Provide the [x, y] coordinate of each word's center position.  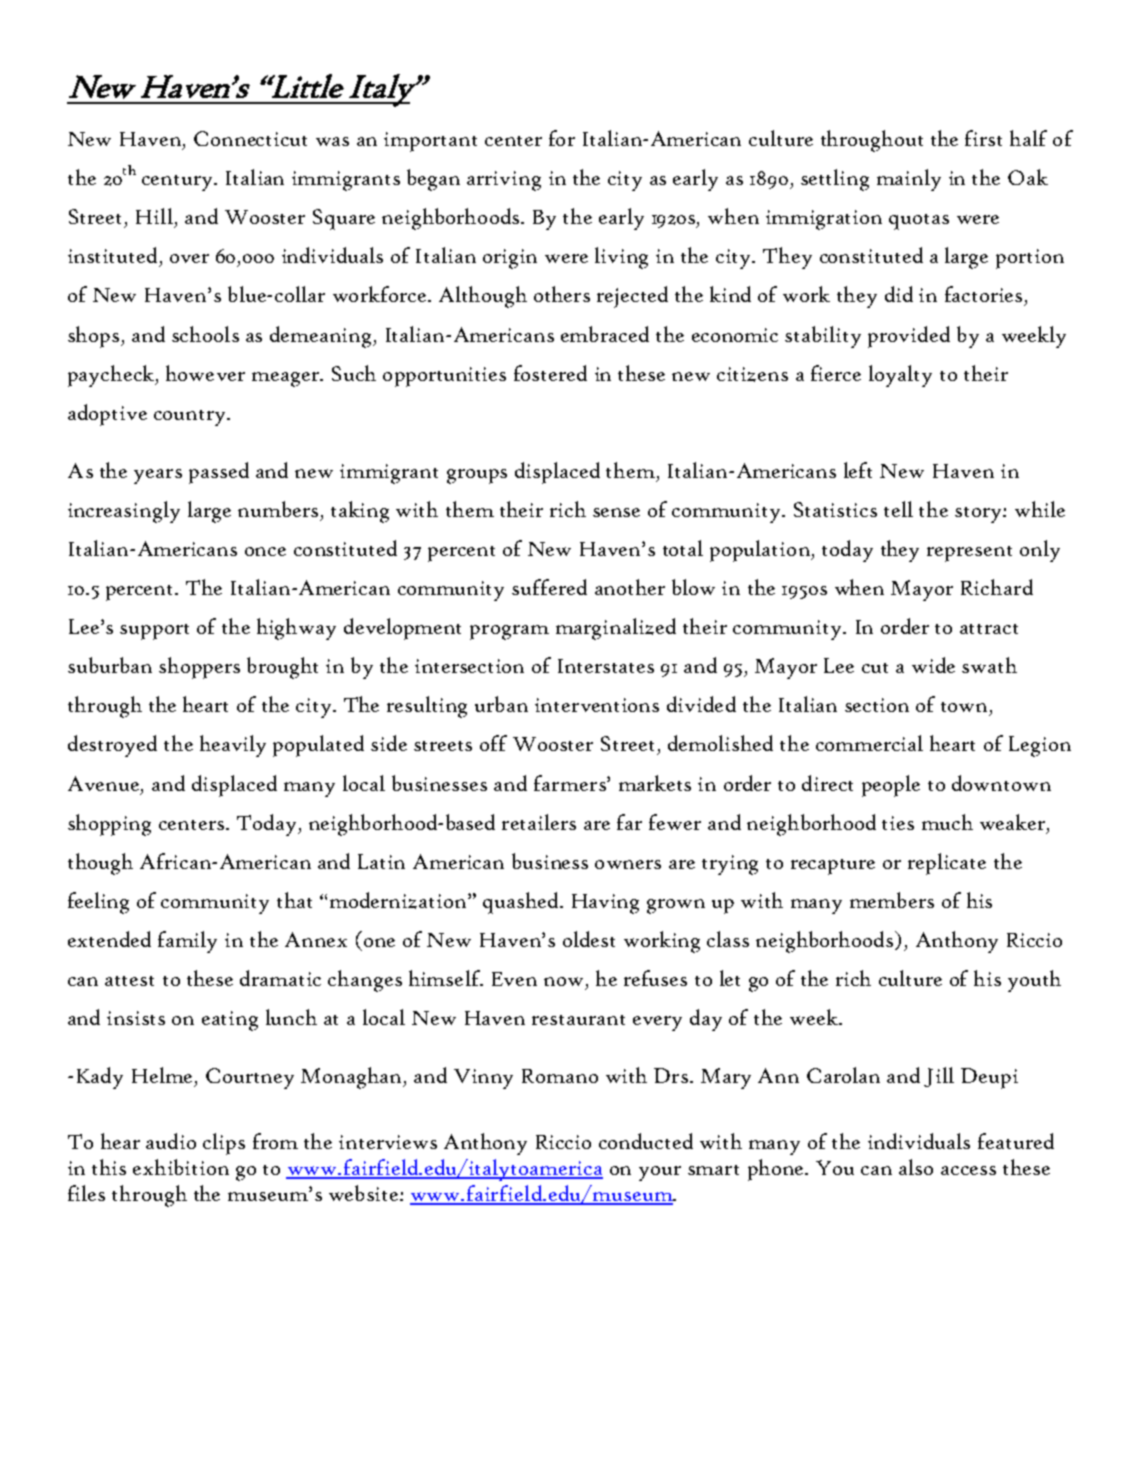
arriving [504, 181]
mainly [909, 180]
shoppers [199, 668]
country [191, 418]
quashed [522, 903]
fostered [550, 373]
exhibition [181, 1167]
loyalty [900, 376]
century [178, 183]
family [187, 942]
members [892, 900]
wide [933, 665]
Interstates [606, 666]
